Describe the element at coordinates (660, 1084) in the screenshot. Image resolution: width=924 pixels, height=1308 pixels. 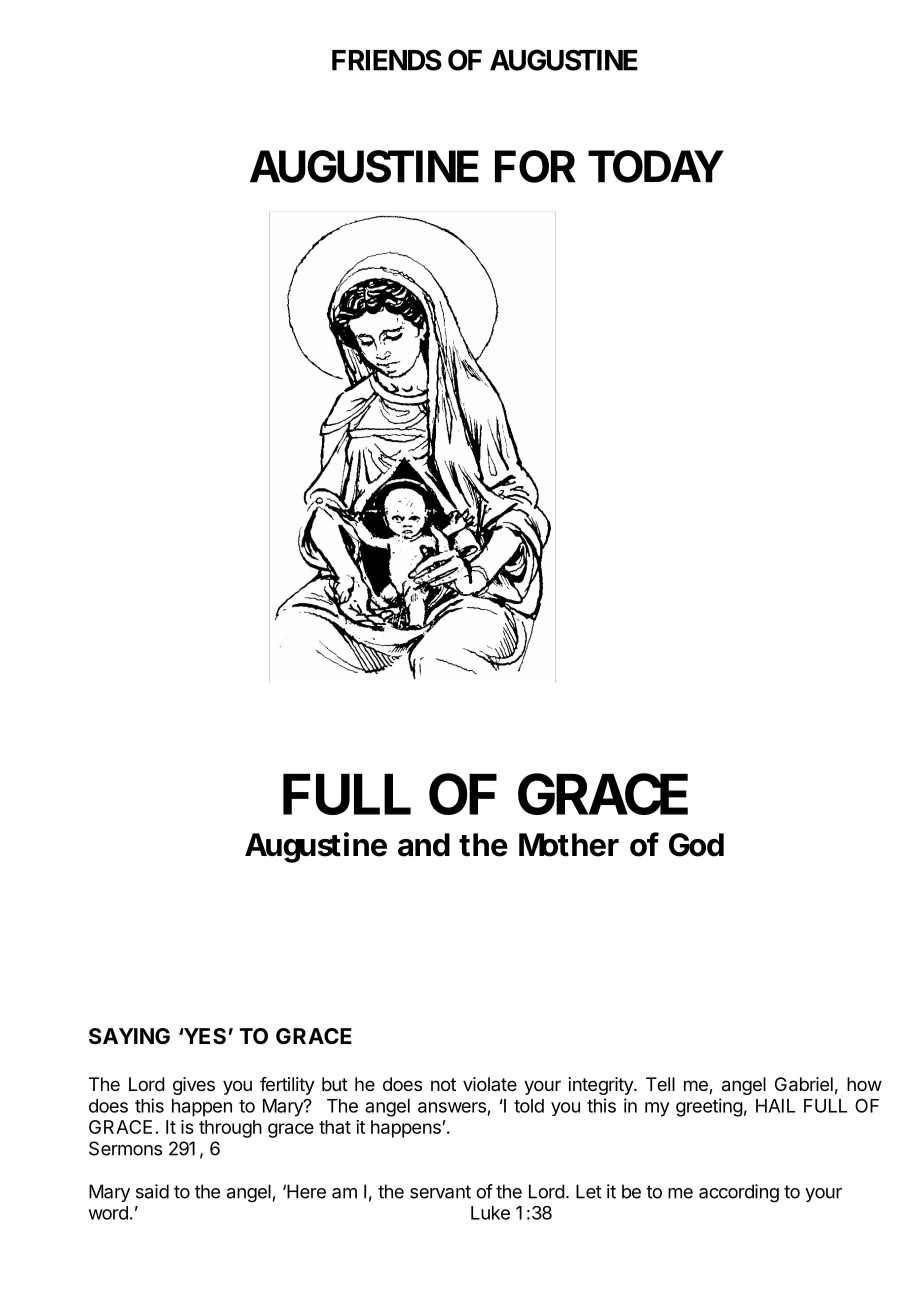
I see `Tell` at that location.
